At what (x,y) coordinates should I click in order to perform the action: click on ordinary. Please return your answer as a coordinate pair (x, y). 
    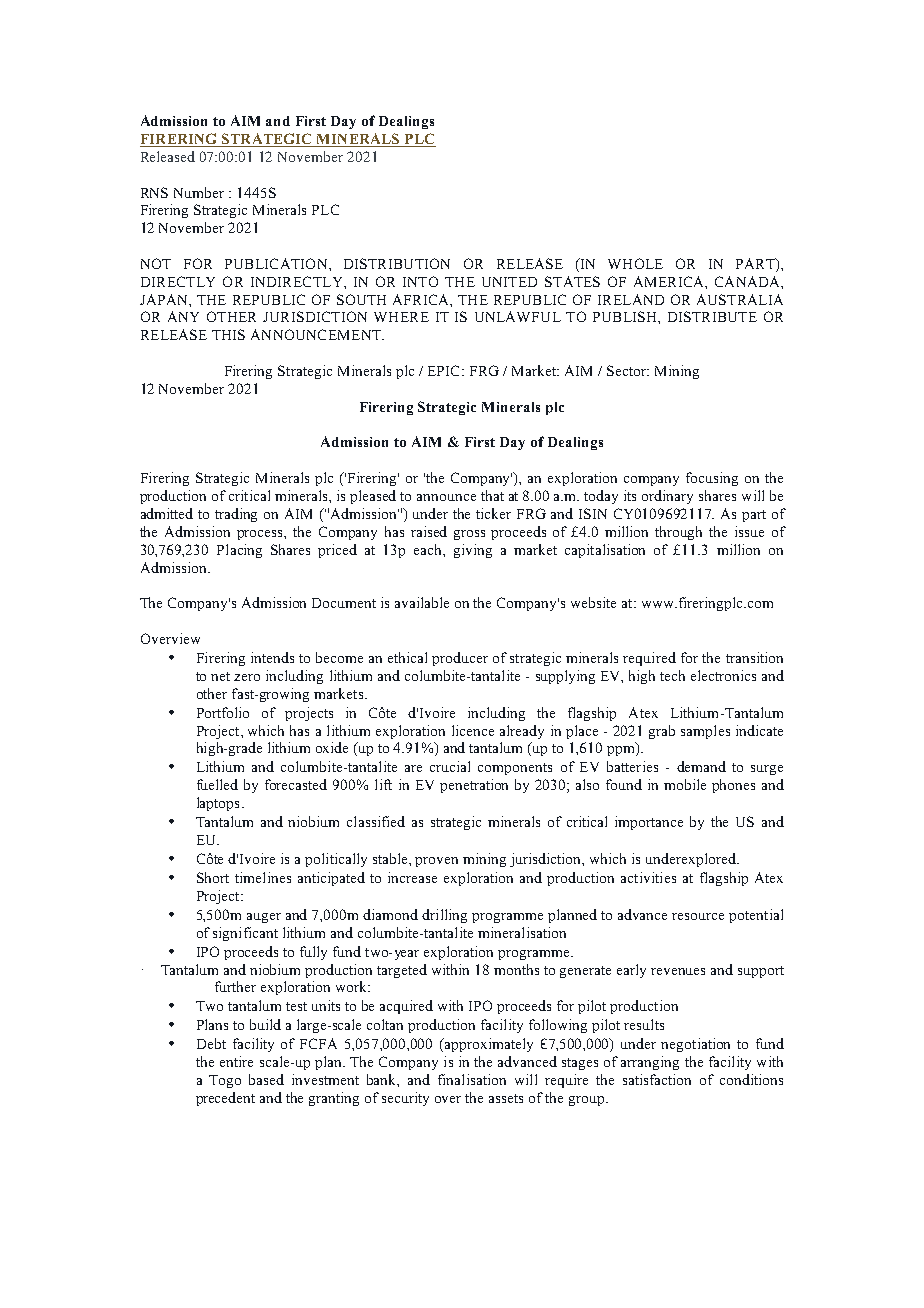
    Looking at the image, I should click on (667, 497).
